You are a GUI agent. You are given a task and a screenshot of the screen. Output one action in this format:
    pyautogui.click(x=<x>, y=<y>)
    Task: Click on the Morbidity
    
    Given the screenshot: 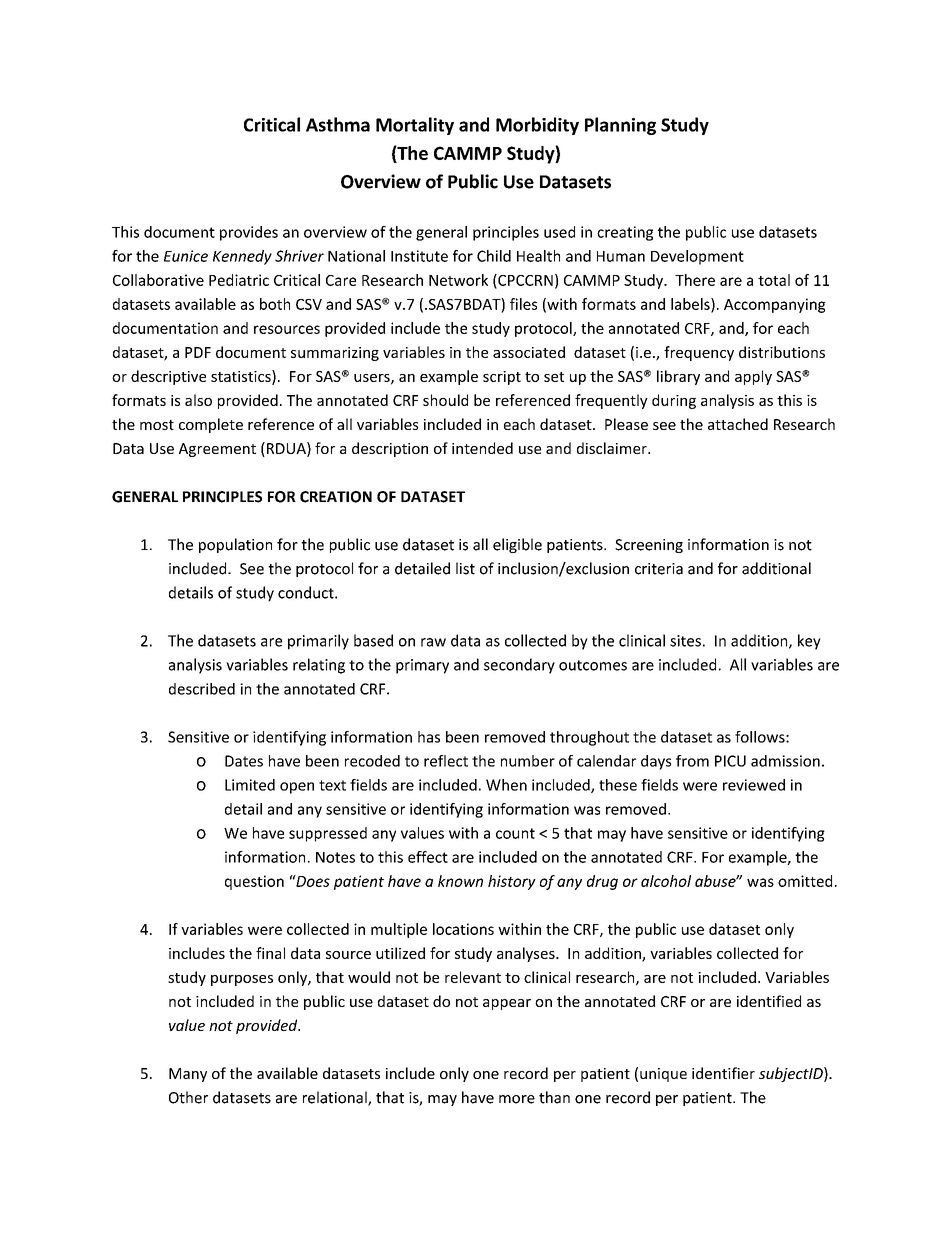 What is the action you would take?
    pyautogui.click(x=537, y=126)
